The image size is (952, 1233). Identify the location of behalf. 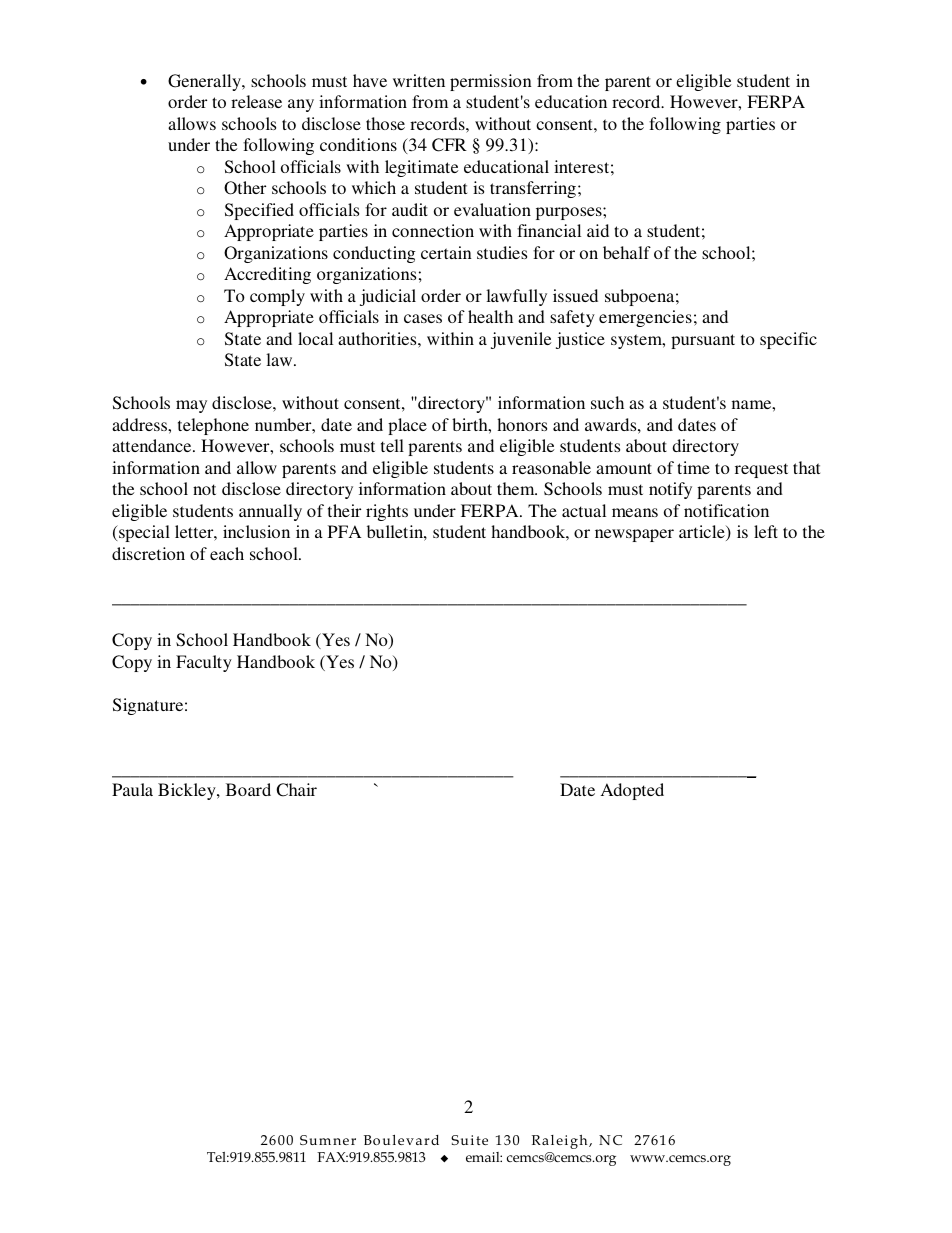
(627, 252).
